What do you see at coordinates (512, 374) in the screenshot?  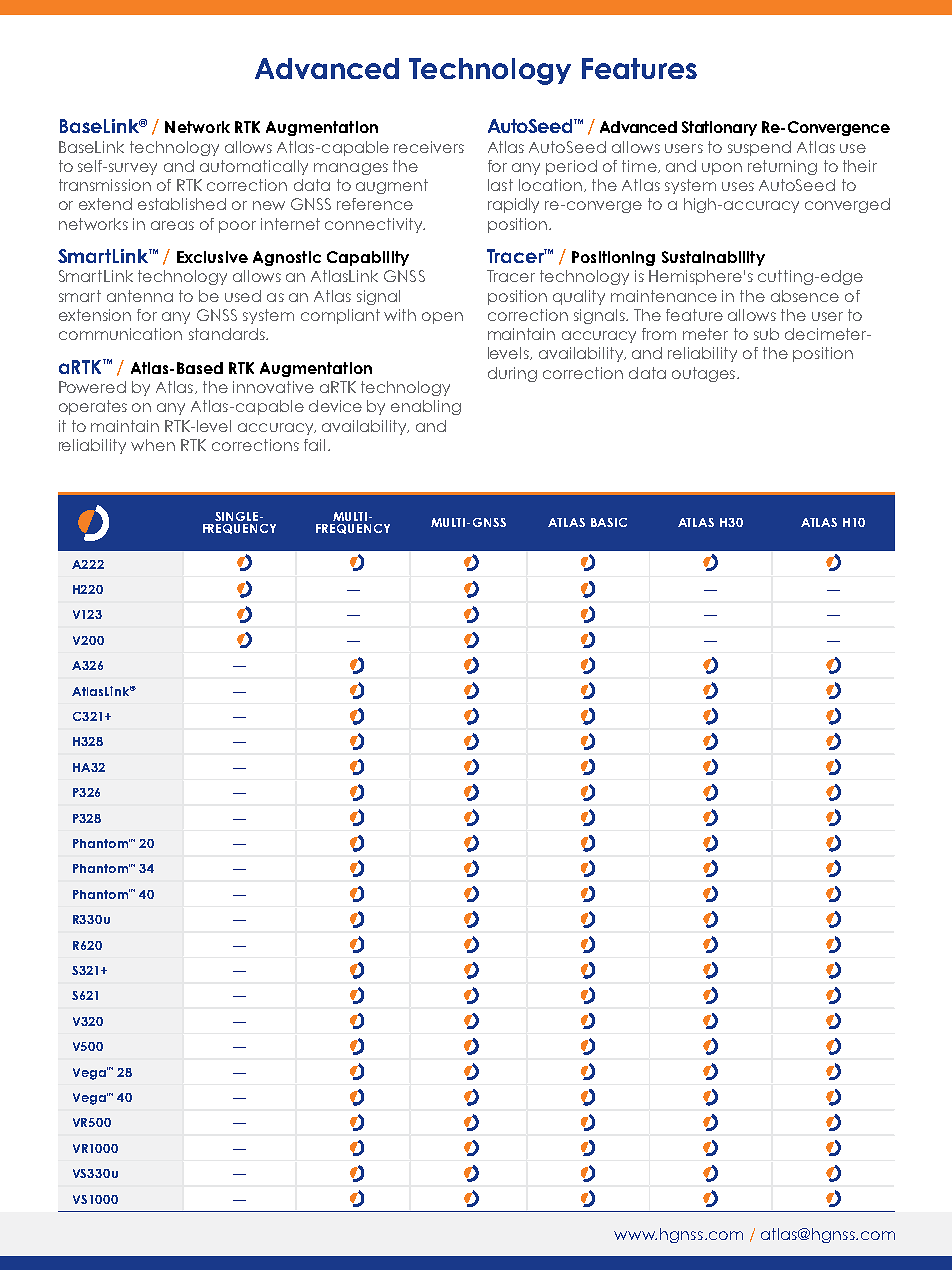 I see `during` at bounding box center [512, 374].
